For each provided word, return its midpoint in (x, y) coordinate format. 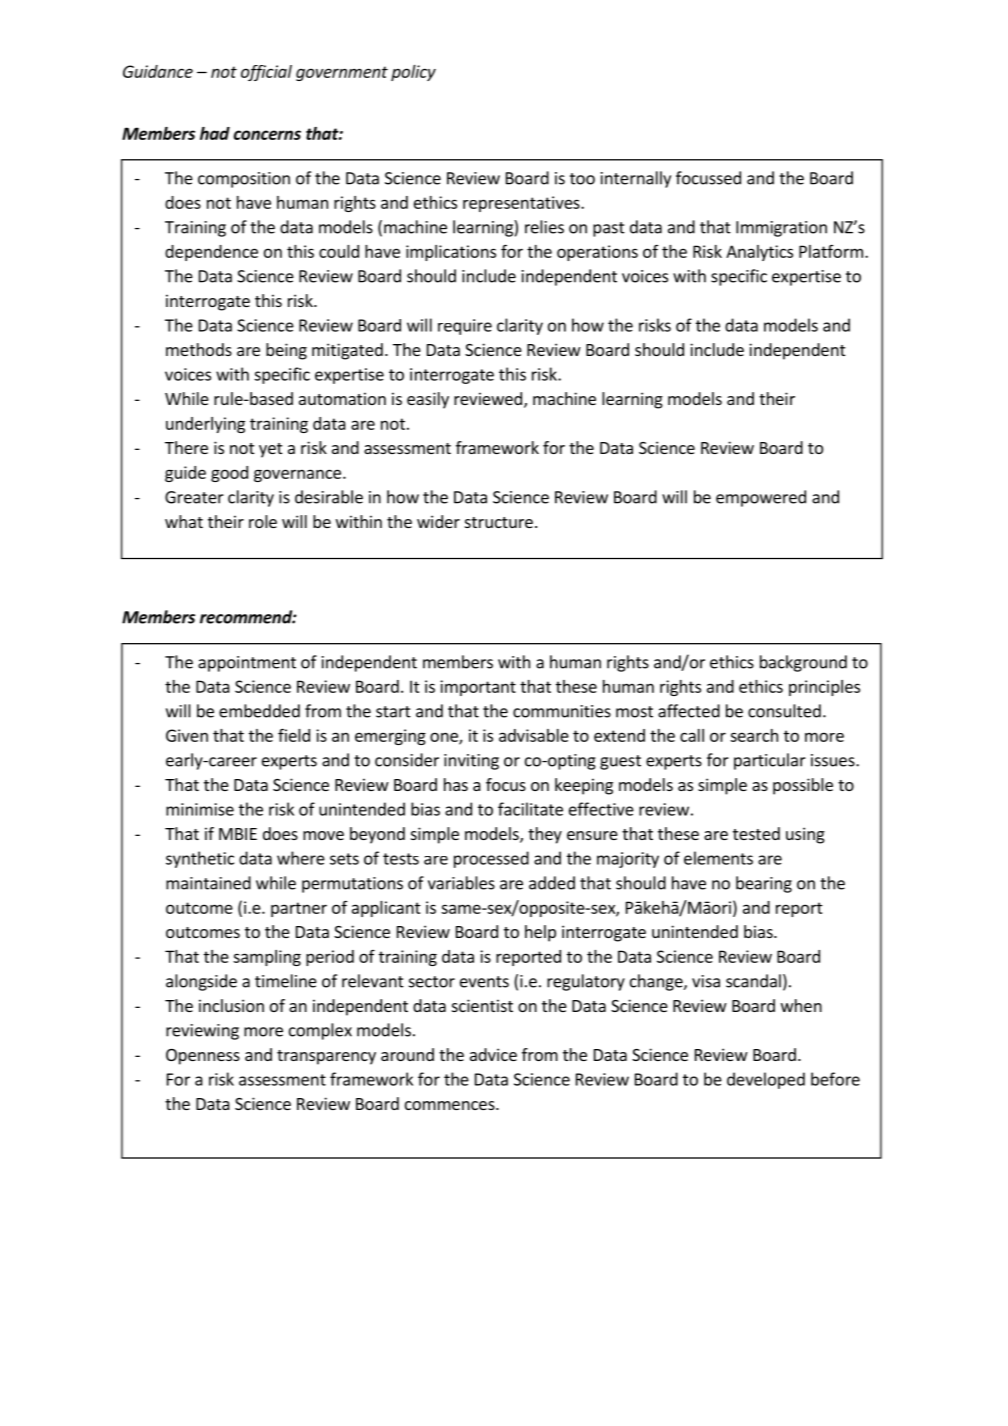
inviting (471, 762)
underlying (205, 425)
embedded (259, 711)
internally (636, 179)
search (754, 735)
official (266, 73)
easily (428, 400)
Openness (203, 1057)
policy (413, 73)
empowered (761, 498)
